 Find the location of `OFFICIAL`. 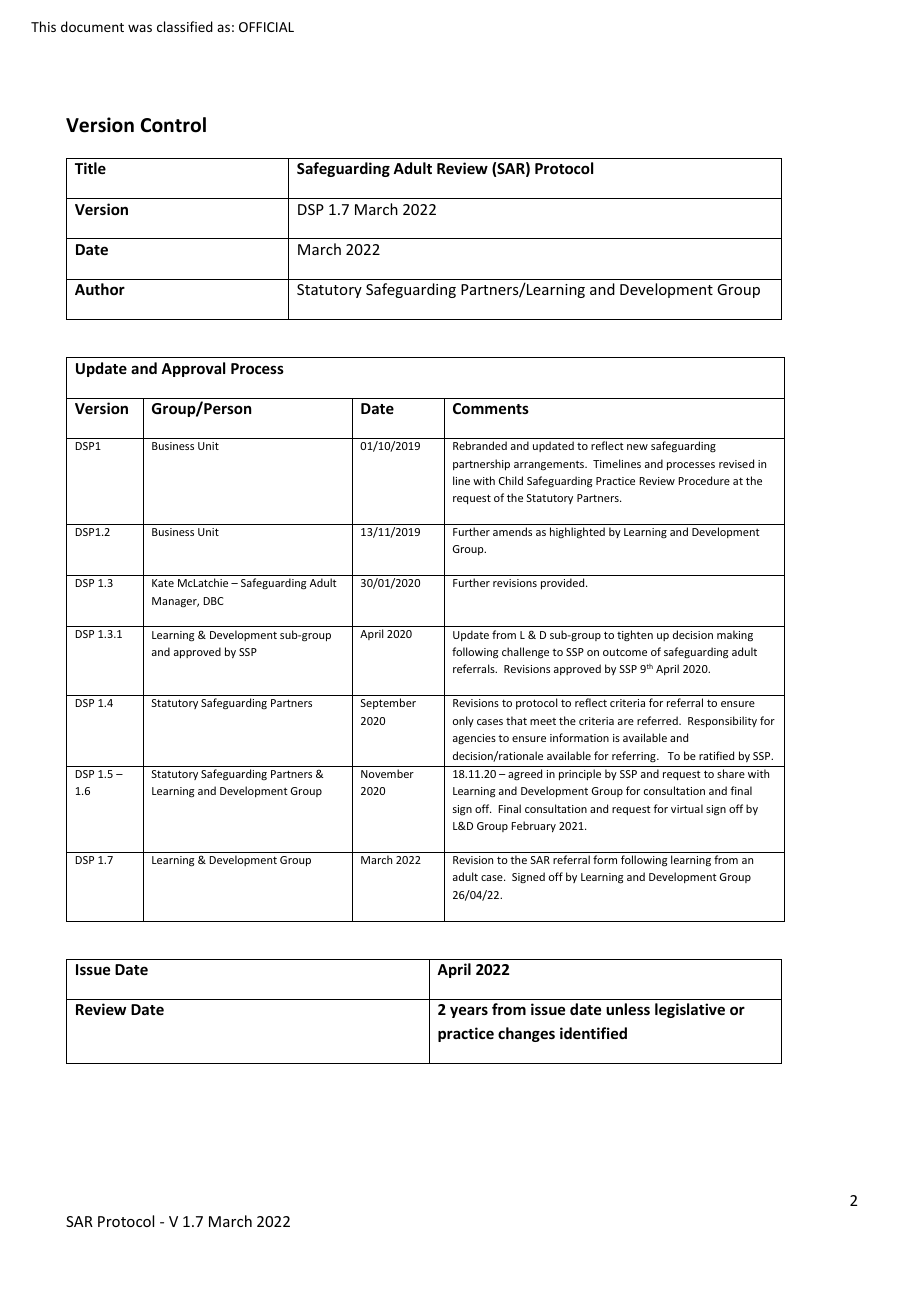

OFFICIAL is located at coordinates (266, 27).
